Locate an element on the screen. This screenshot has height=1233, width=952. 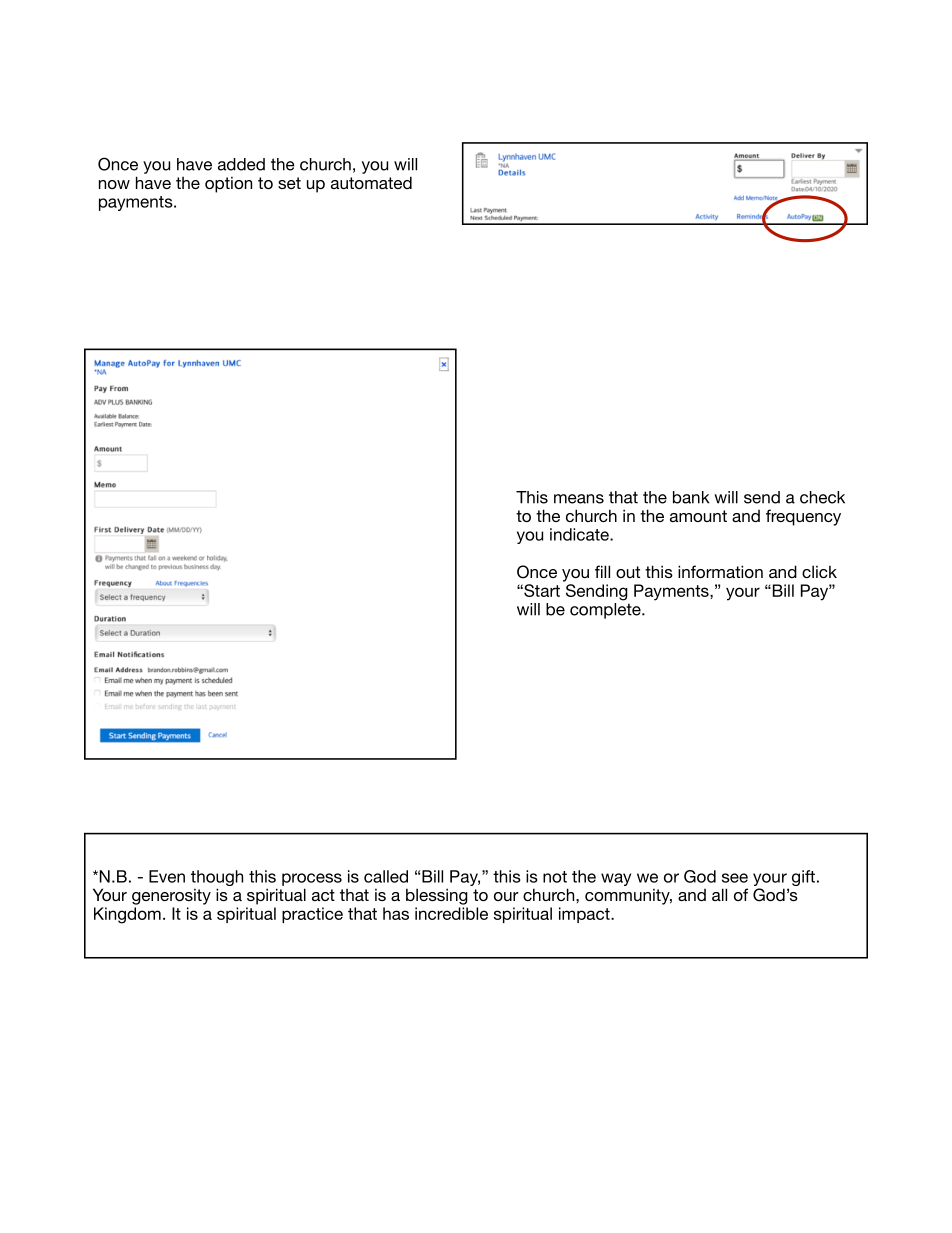
set is located at coordinates (289, 183).
